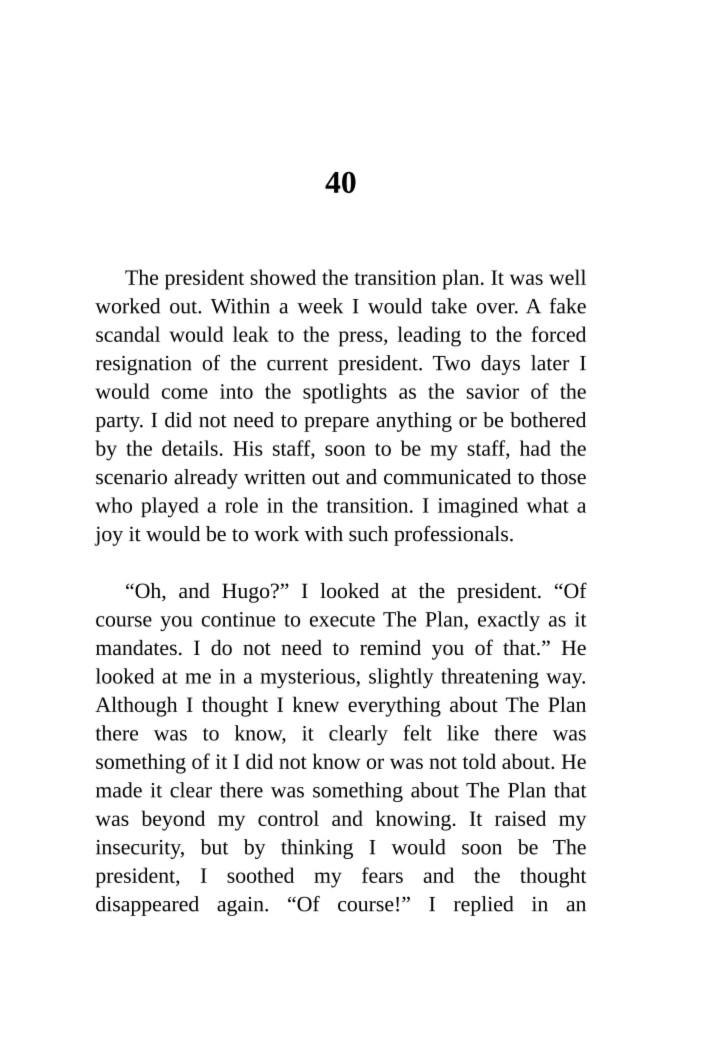 The image size is (701, 1037). What do you see at coordinates (136, 706) in the page?
I see `Although` at bounding box center [136, 706].
